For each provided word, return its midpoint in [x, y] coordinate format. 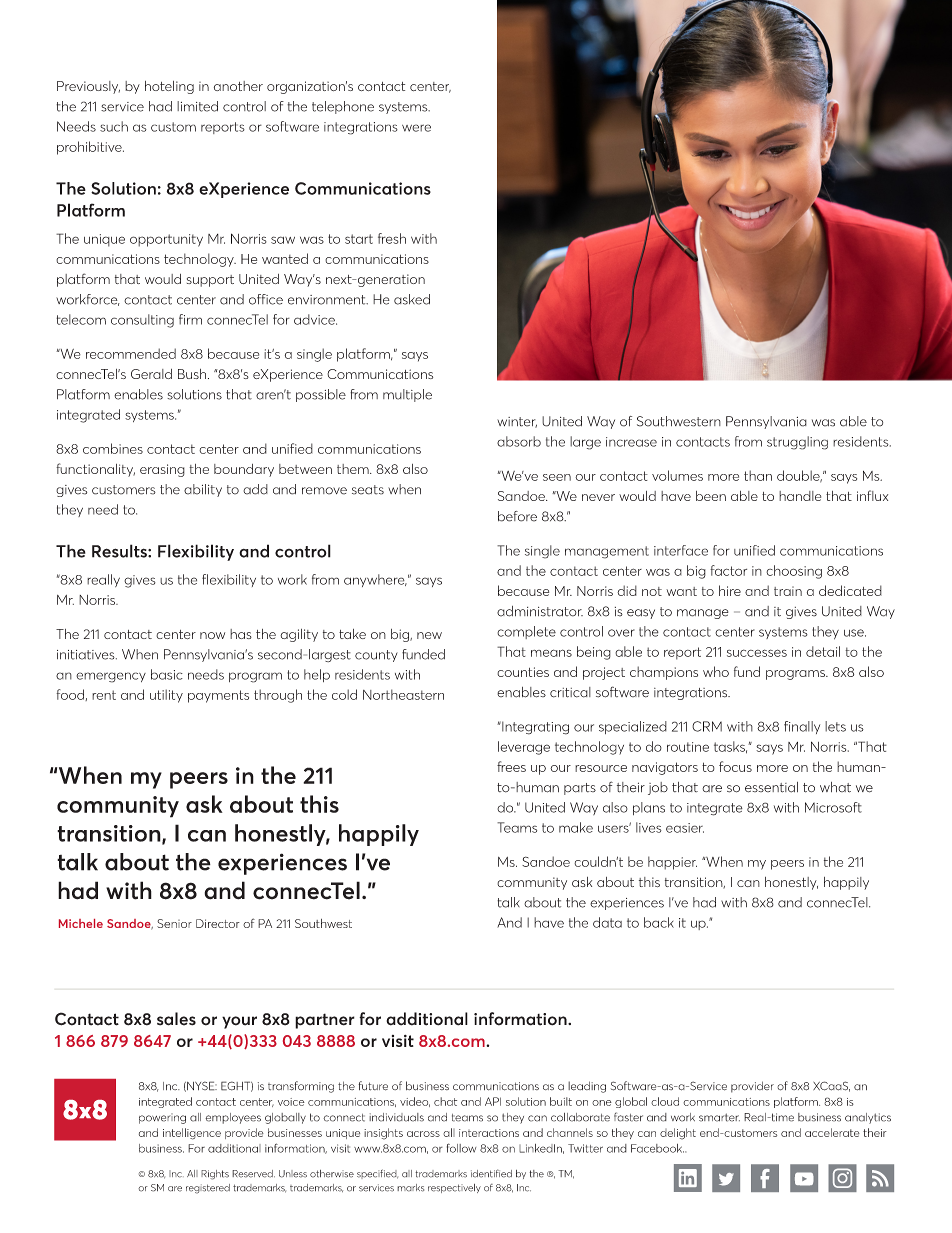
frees [511, 766]
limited [197, 106]
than [758, 475]
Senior [174, 923]
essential [771, 787]
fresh [392, 238]
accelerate [832, 1132]
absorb [519, 441]
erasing [162, 470]
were [416, 128]
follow [461, 1148]
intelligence [192, 1134]
